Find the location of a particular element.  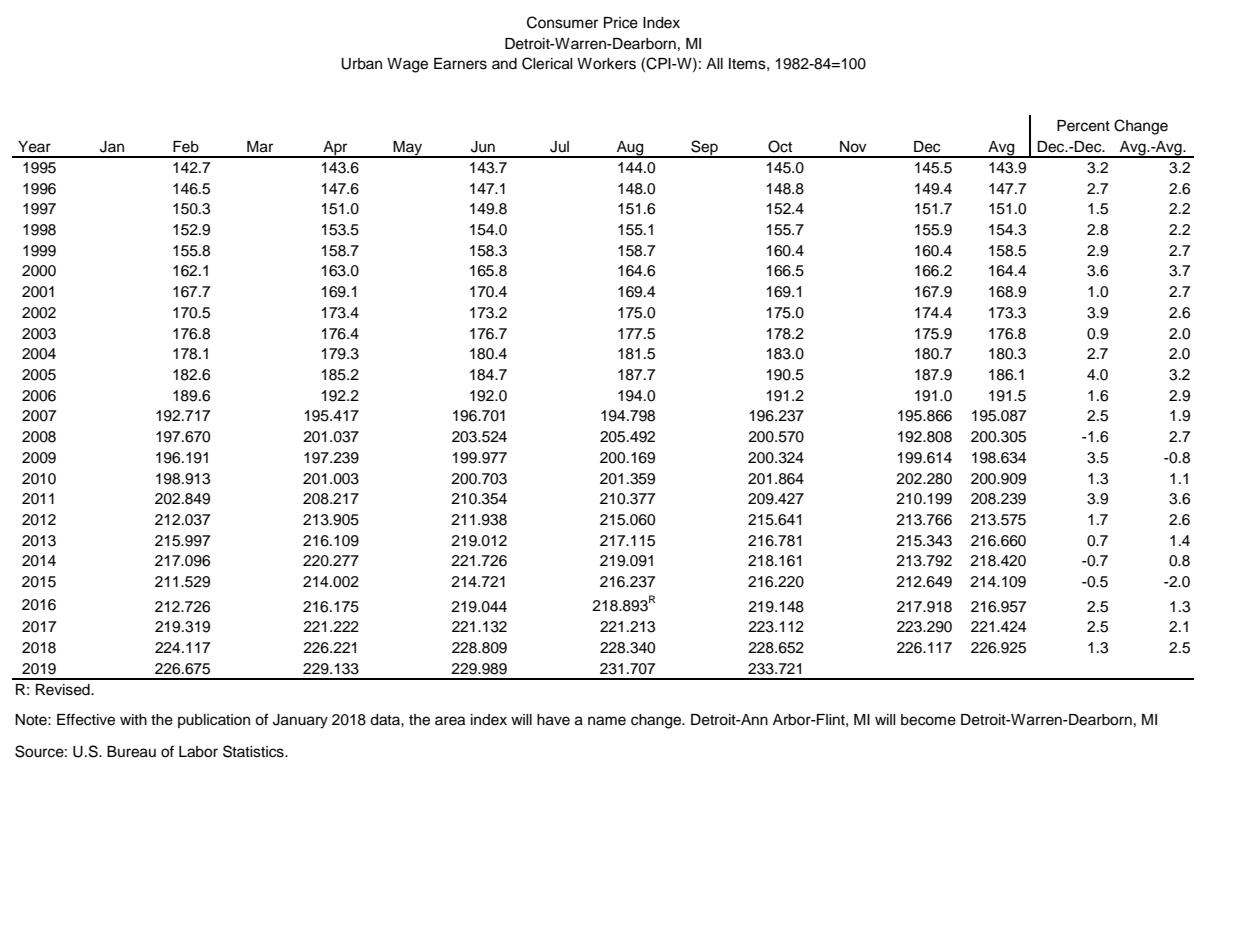

Revised is located at coordinates (64, 690).
